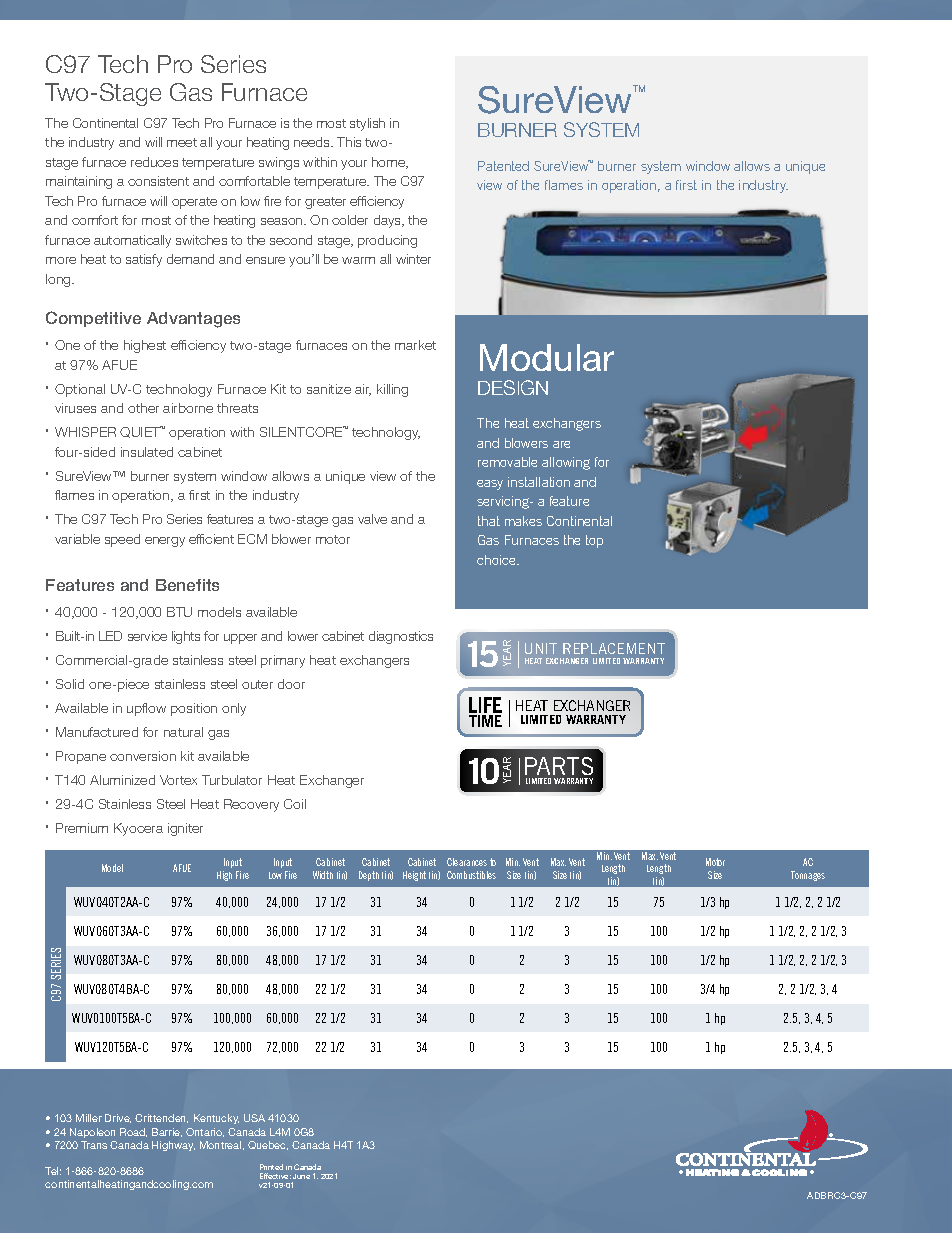 Image resolution: width=952 pixels, height=1233 pixels. I want to click on LED, so click(110, 636).
